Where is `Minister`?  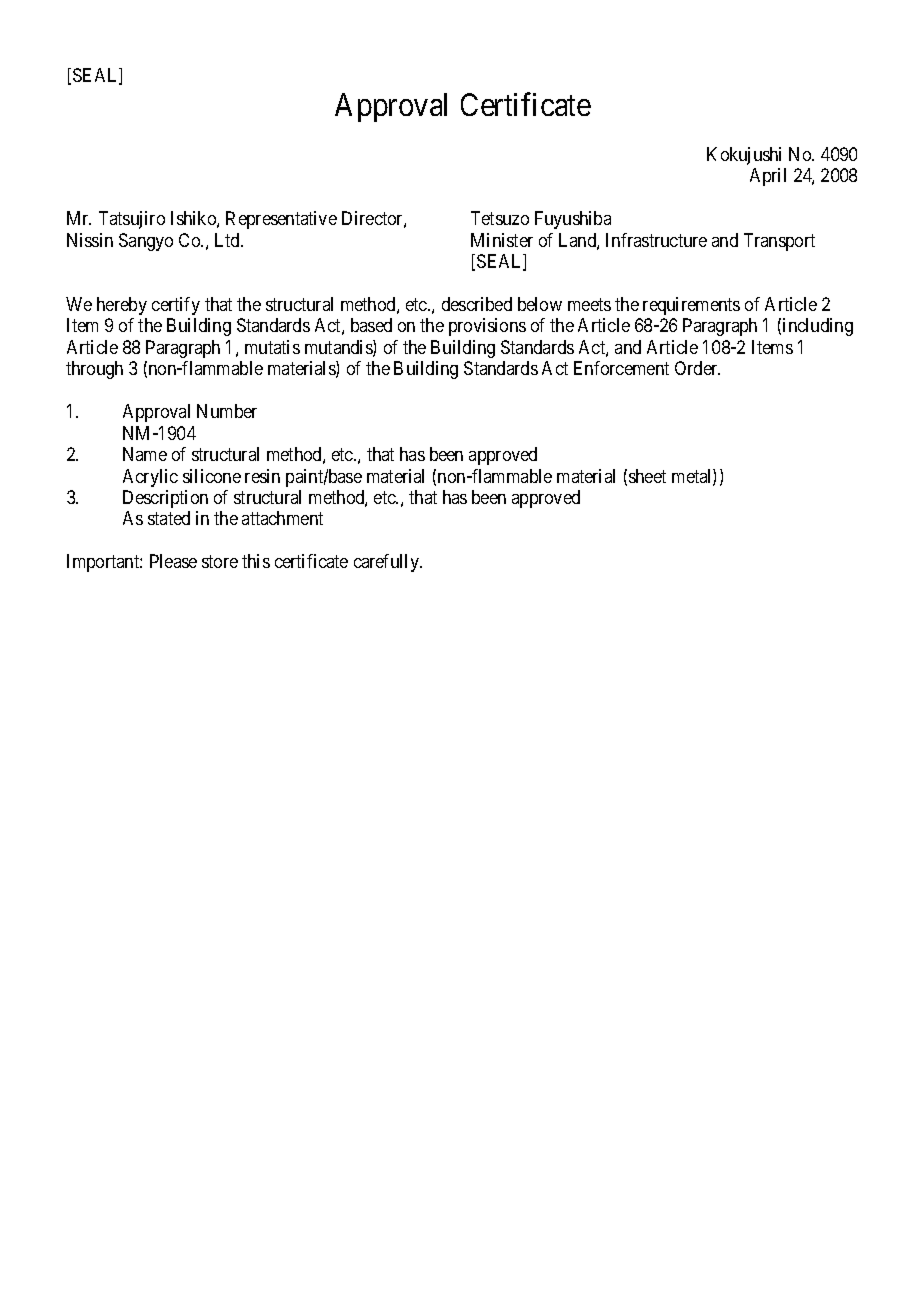 Minister is located at coordinates (502, 240).
